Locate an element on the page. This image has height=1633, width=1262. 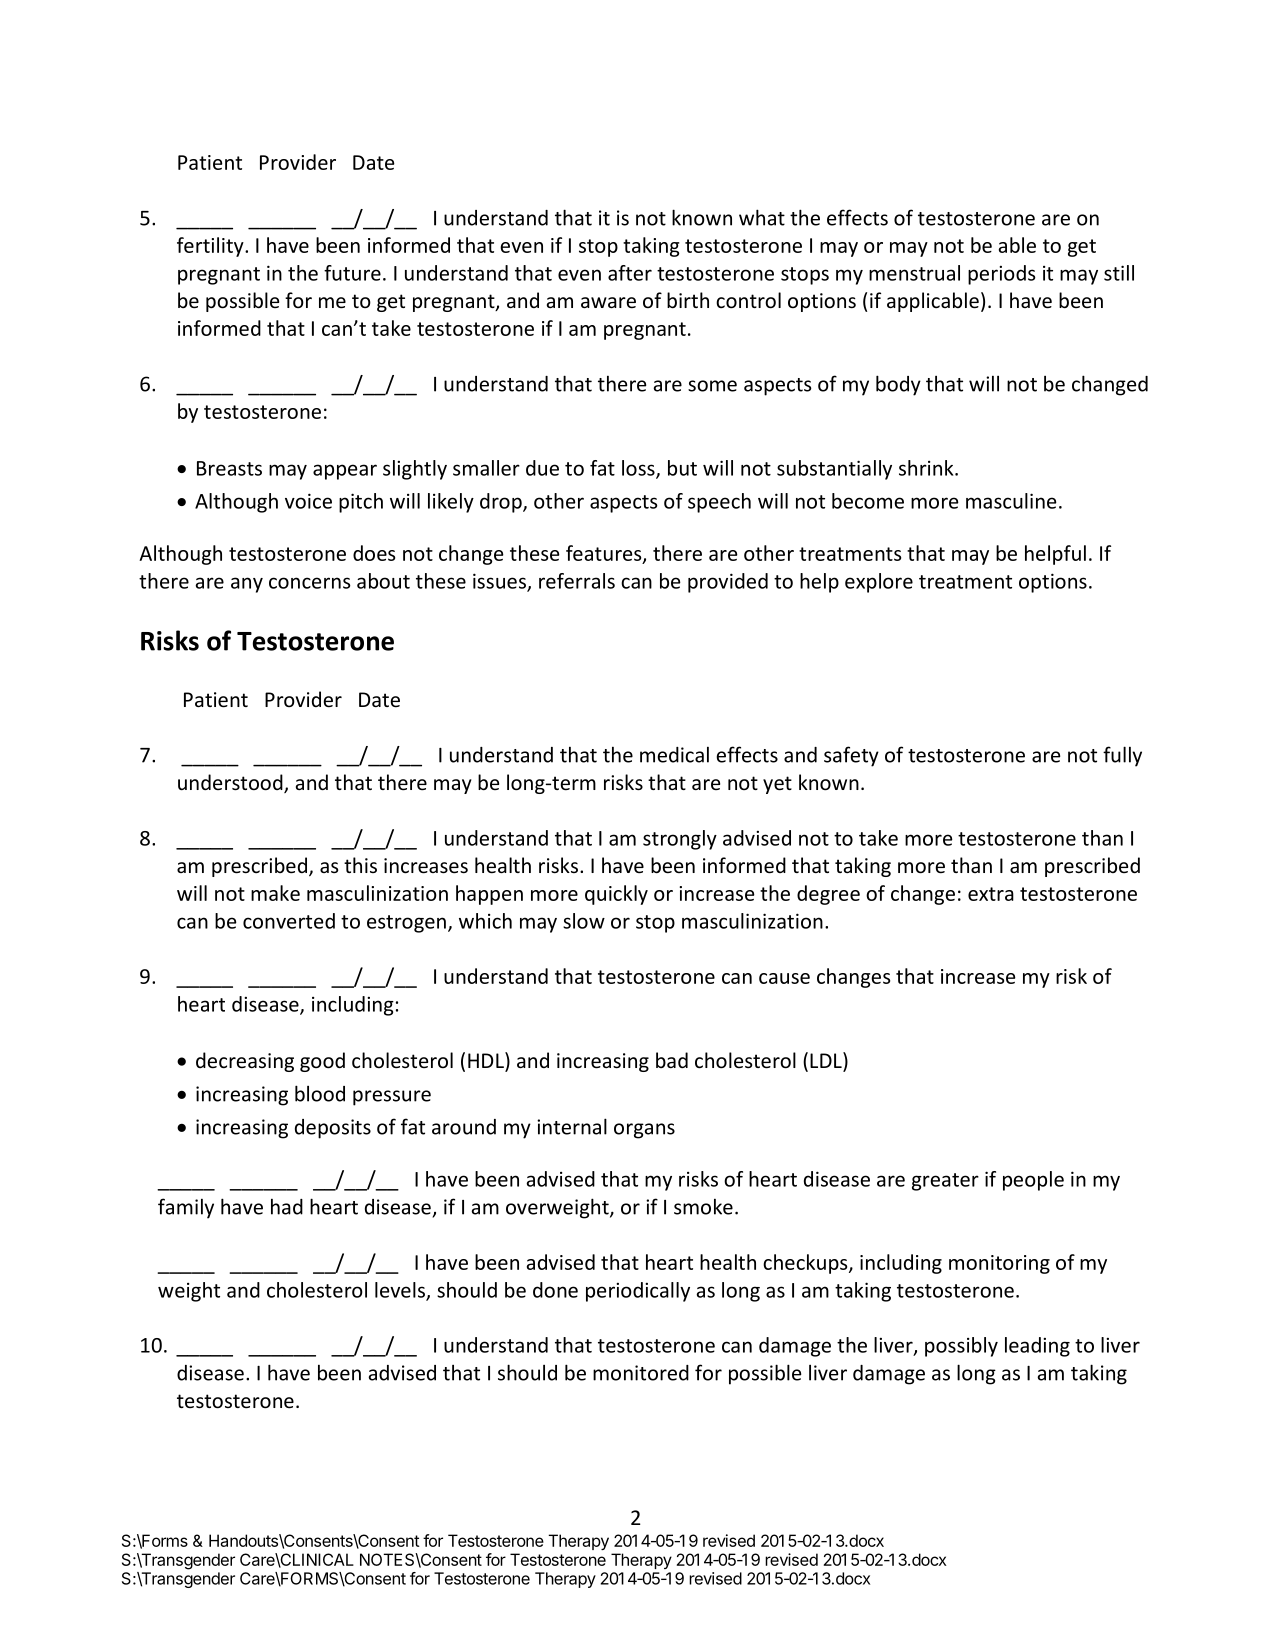
after is located at coordinates (630, 273).
